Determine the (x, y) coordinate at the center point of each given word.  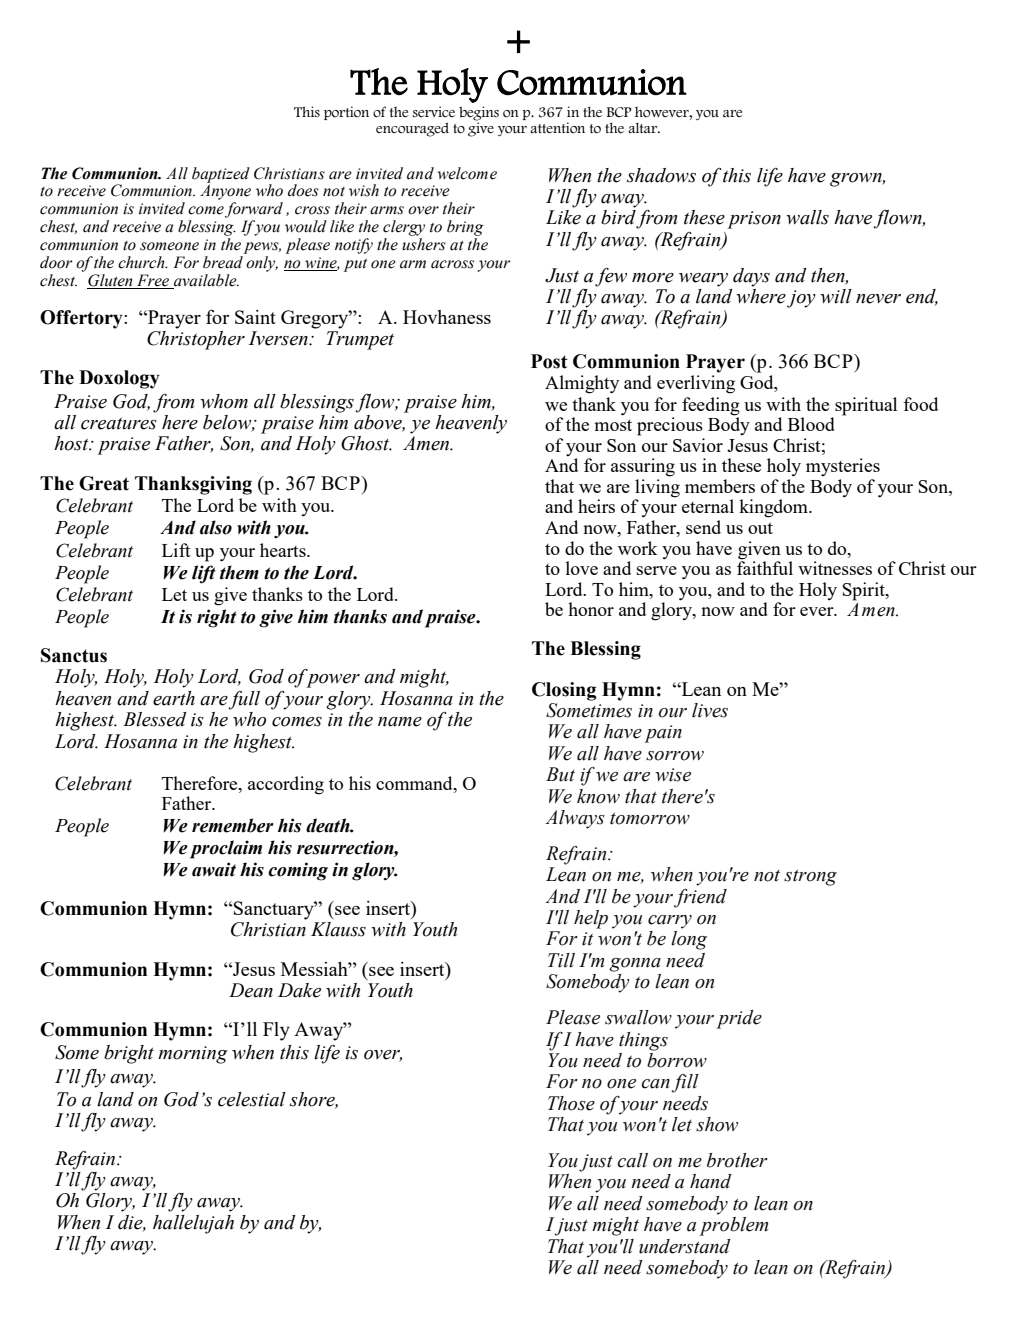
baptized (221, 176)
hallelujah (193, 1224)
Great (104, 483)
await (214, 869)
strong (810, 878)
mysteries (843, 467)
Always (575, 819)
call (632, 1160)
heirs (596, 506)
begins (479, 114)
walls (807, 217)
